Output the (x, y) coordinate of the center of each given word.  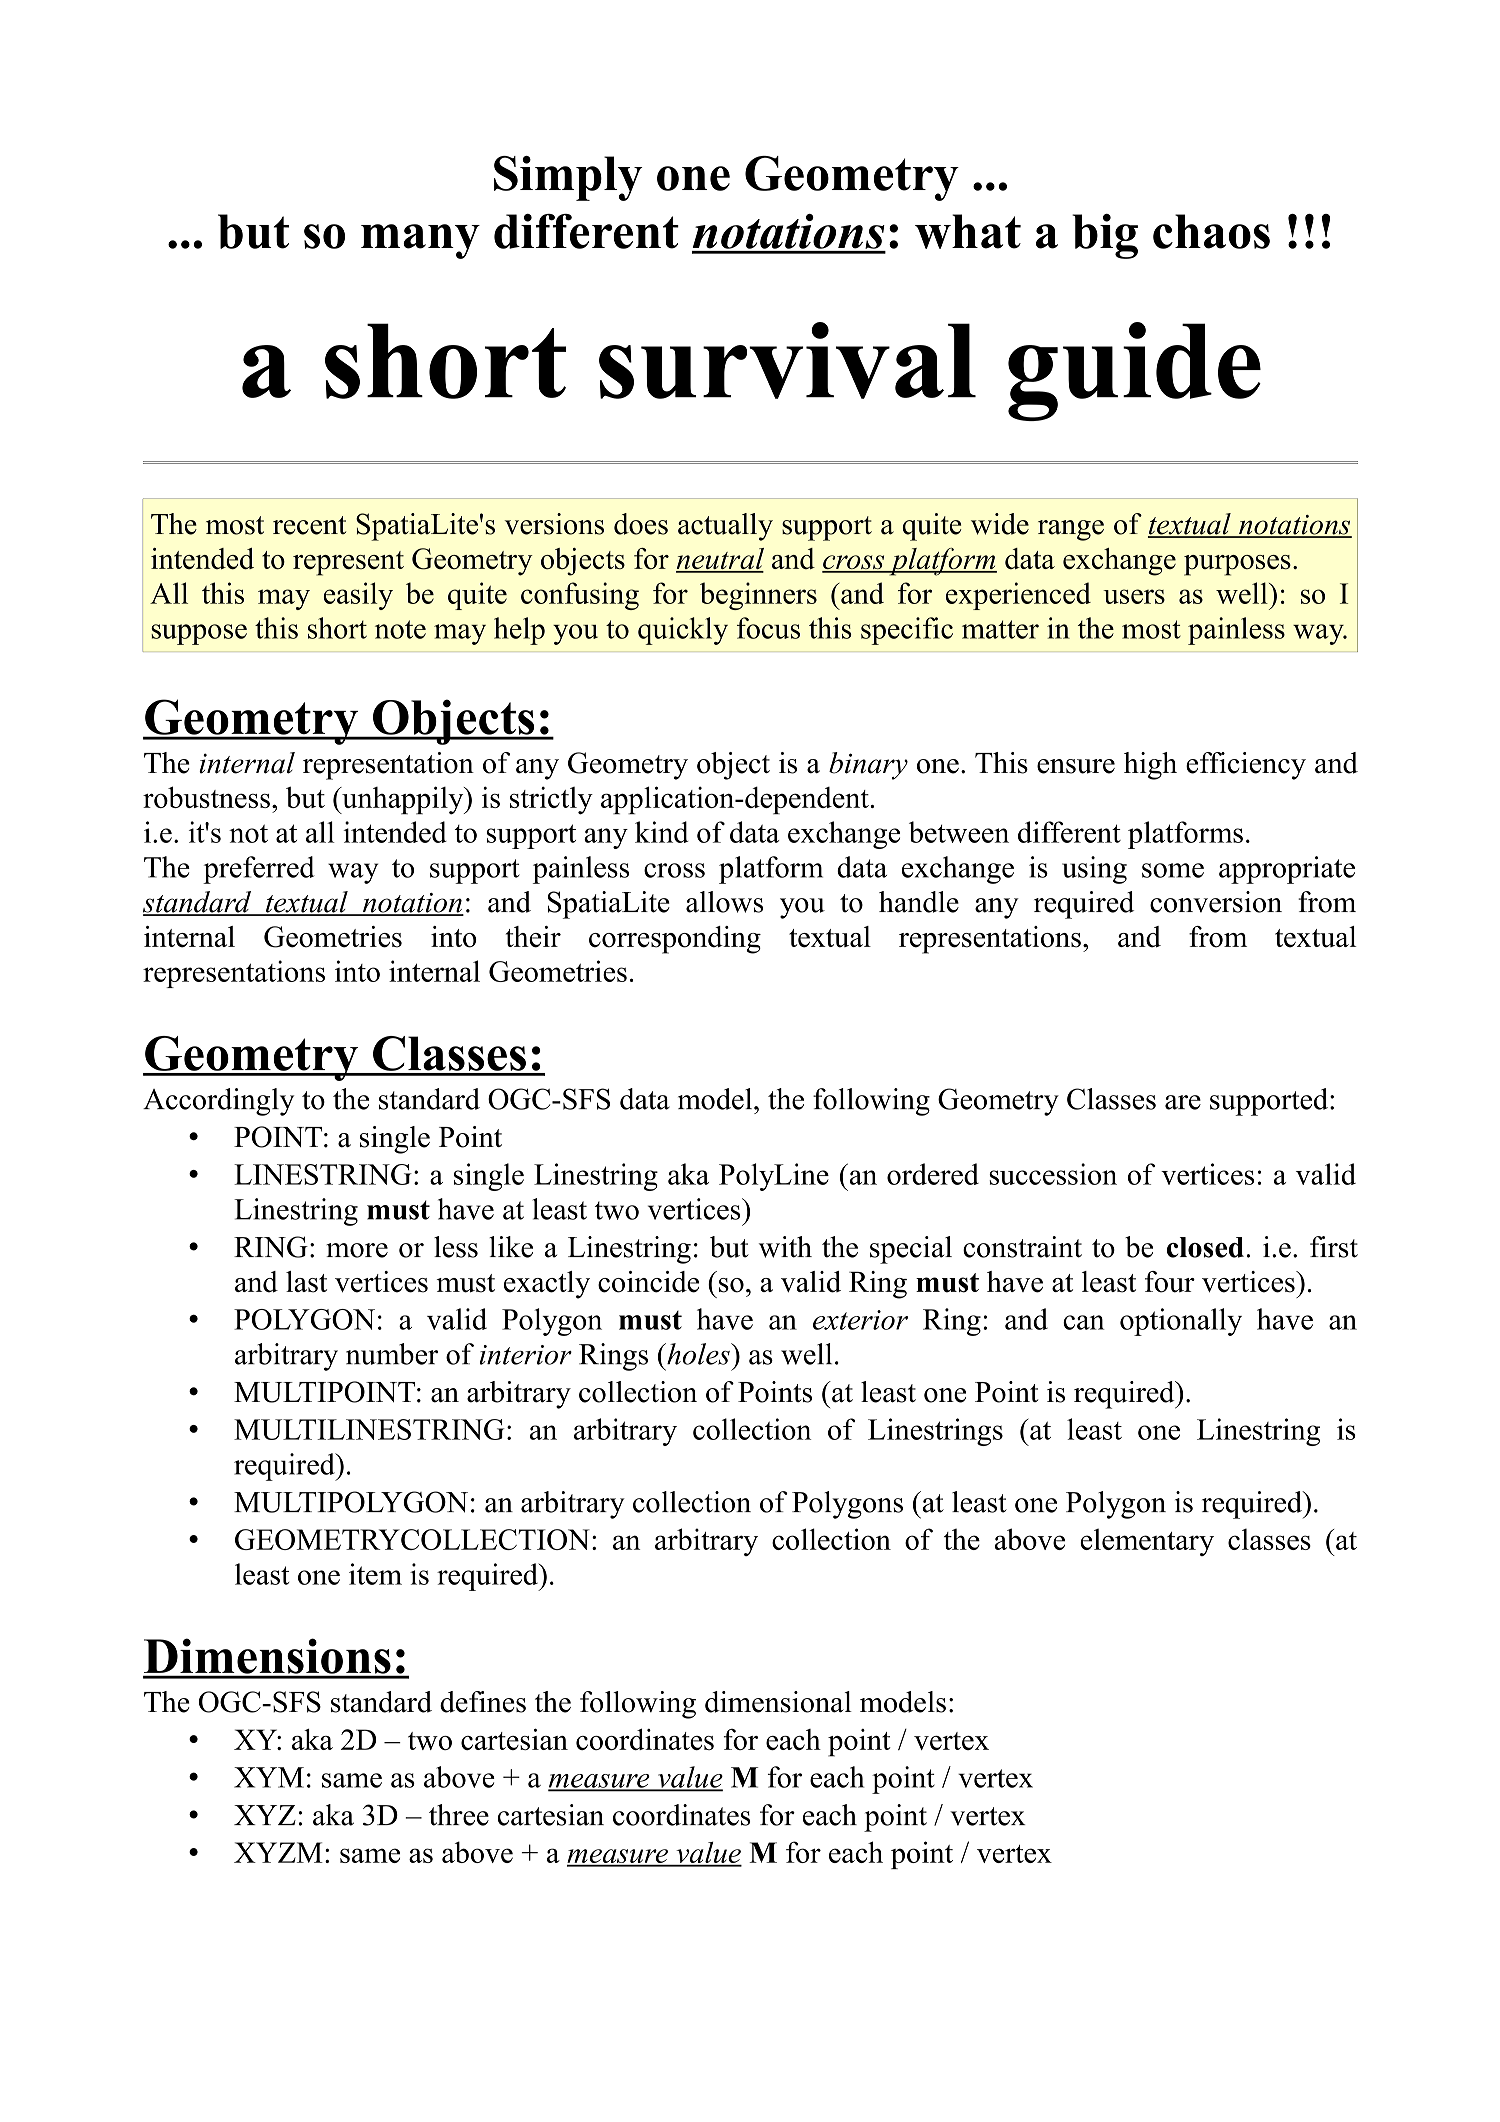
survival (787, 360)
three (459, 1815)
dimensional (778, 1702)
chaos (1211, 231)
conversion (1216, 902)
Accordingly (218, 1102)
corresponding (675, 940)
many (420, 241)
